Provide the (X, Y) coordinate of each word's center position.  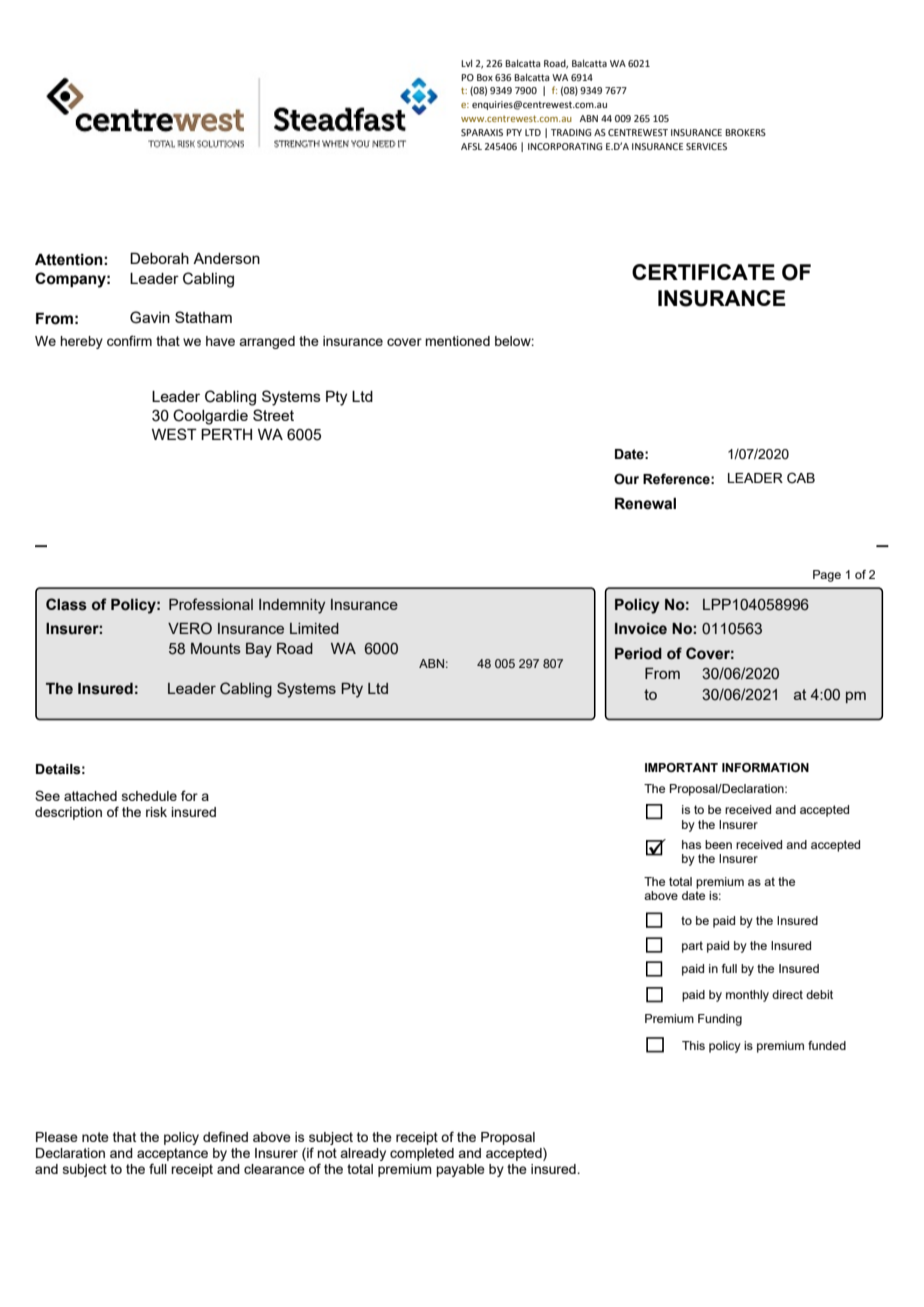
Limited (314, 628)
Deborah (159, 258)
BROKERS (745, 132)
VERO (190, 628)
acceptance (172, 1154)
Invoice (641, 629)
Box (485, 77)
